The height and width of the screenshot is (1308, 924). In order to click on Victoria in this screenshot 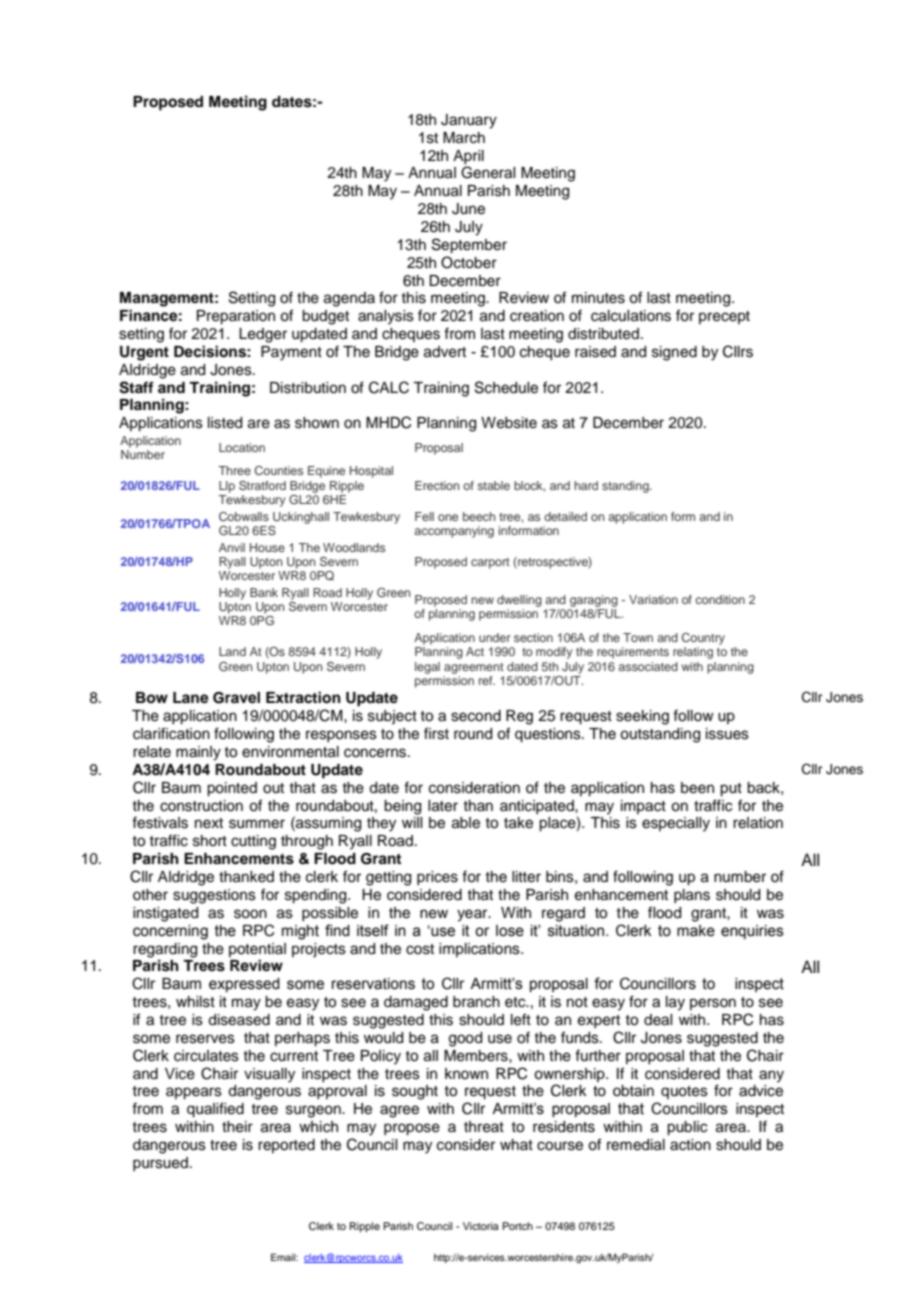, I will do `click(481, 1226)`.
